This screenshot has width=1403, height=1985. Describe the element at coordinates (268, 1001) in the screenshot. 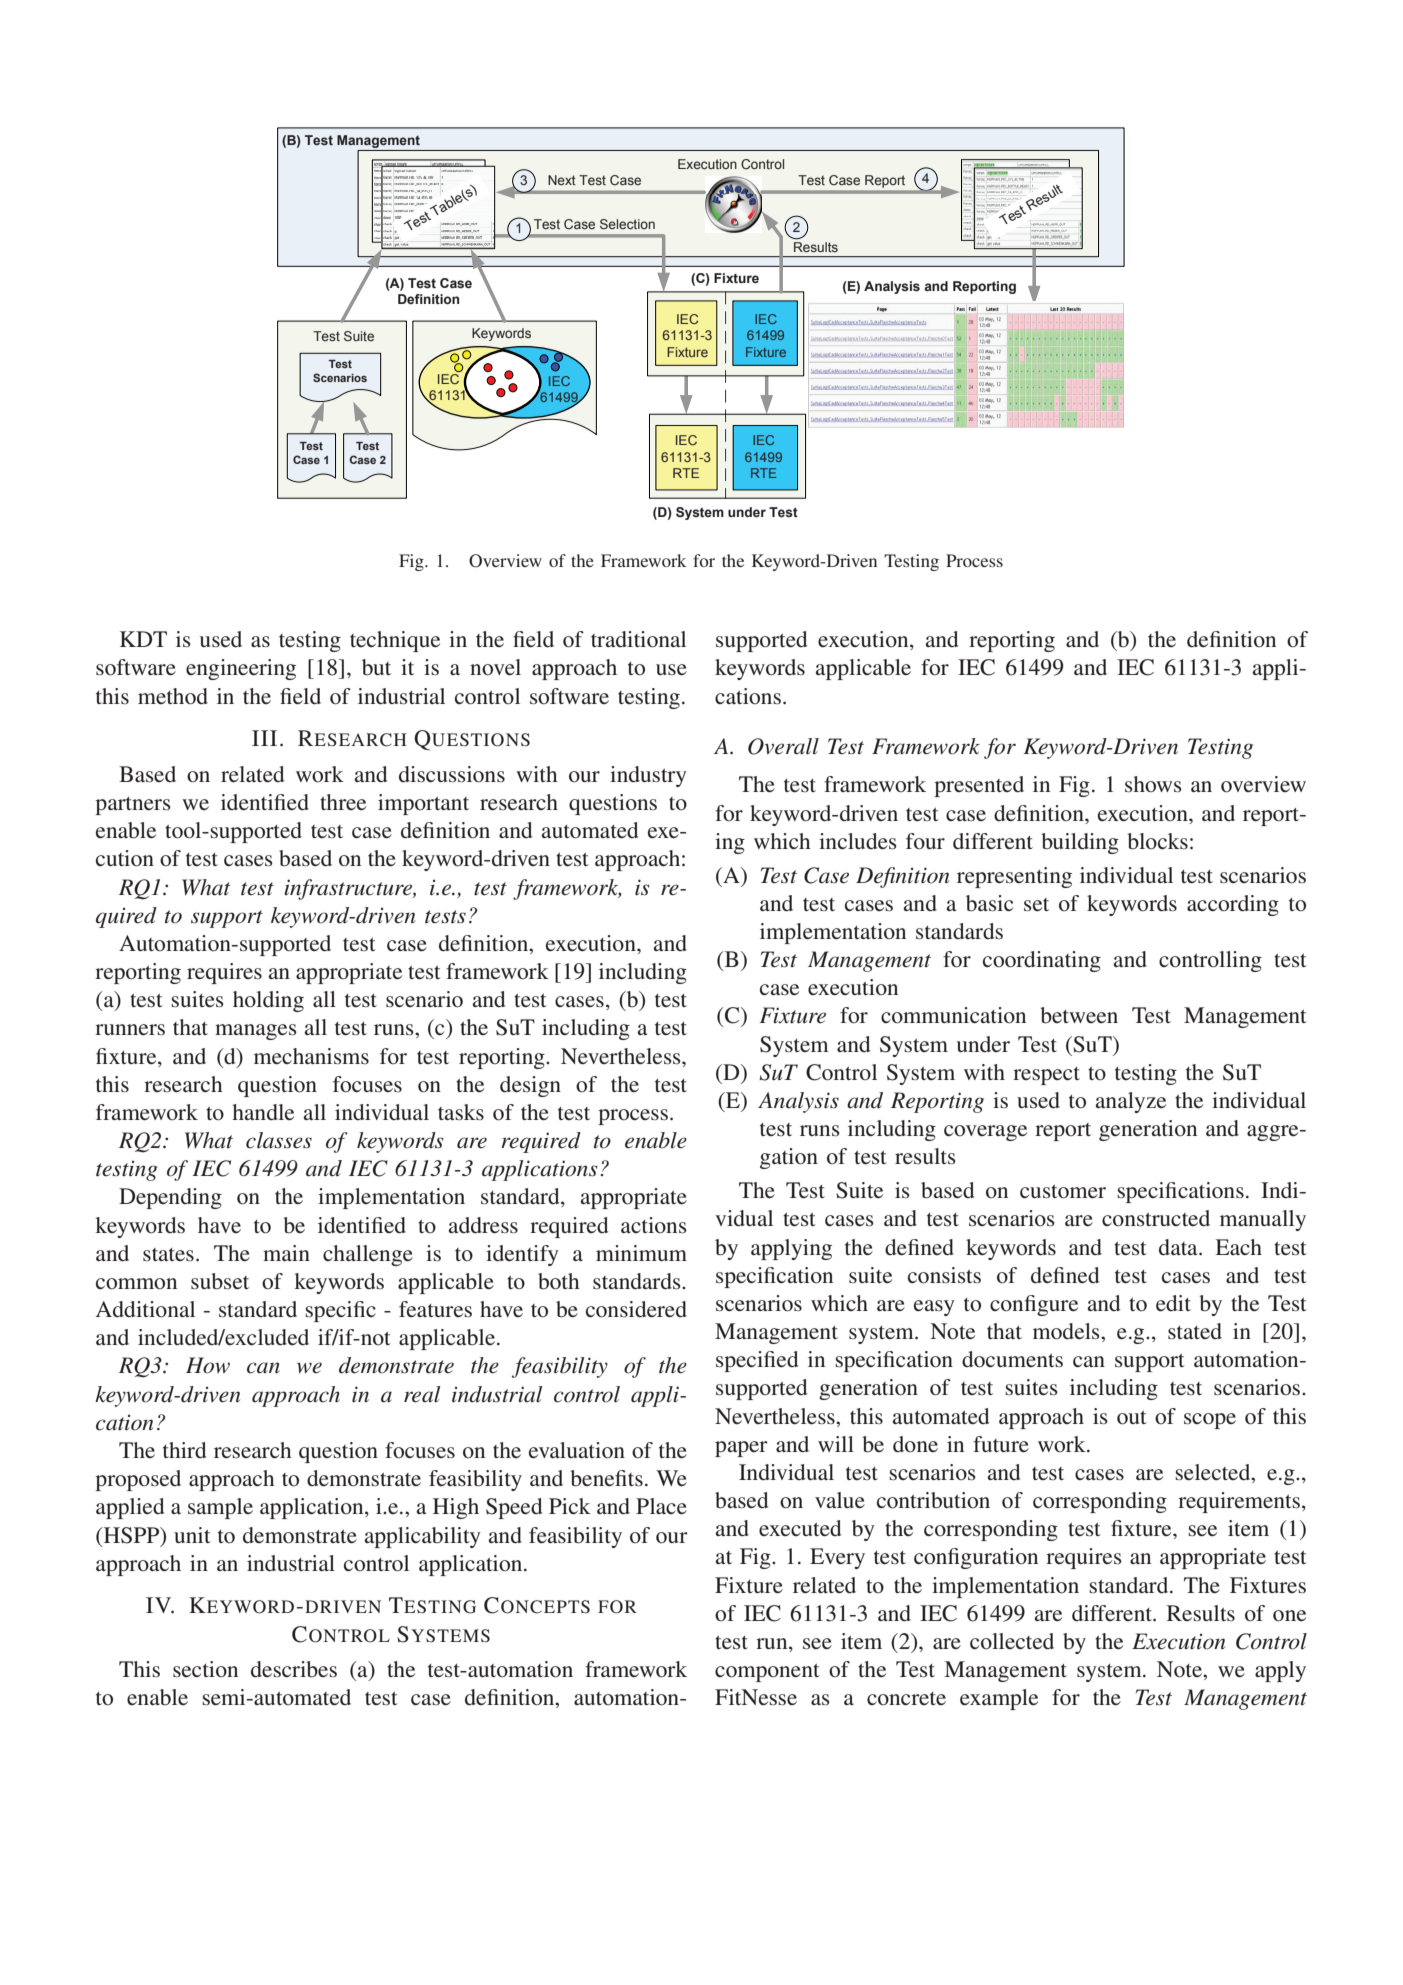

I see `holding` at that location.
